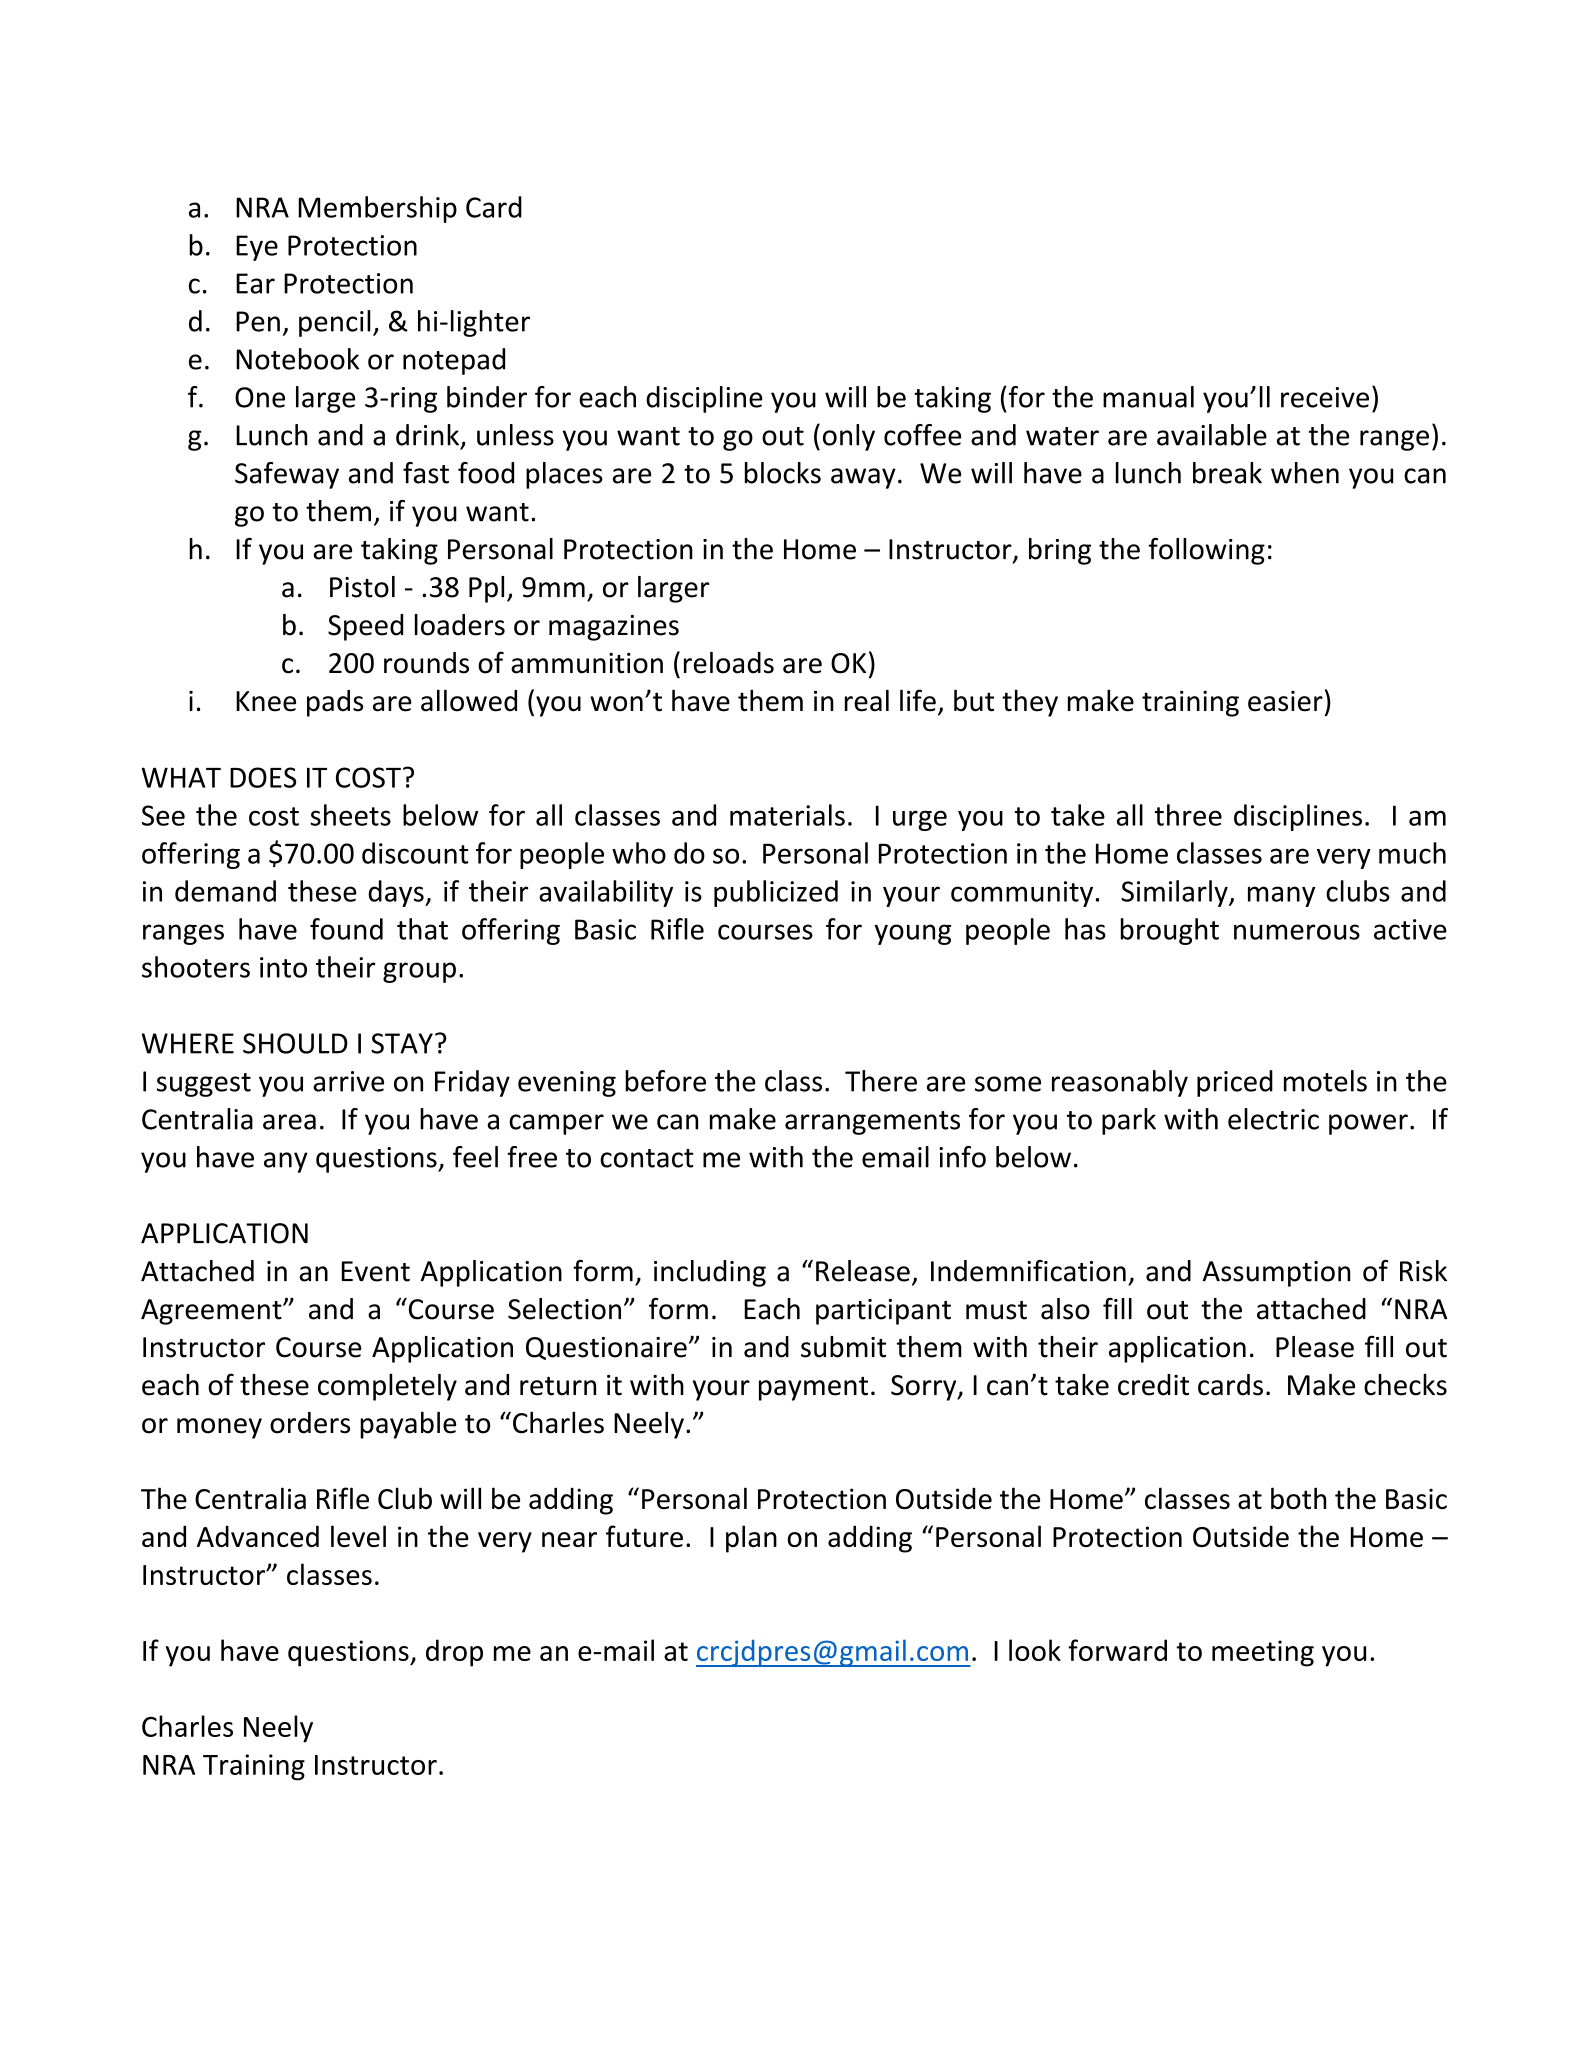  Describe the element at coordinates (289, 1122) in the screenshot. I see `area` at that location.
